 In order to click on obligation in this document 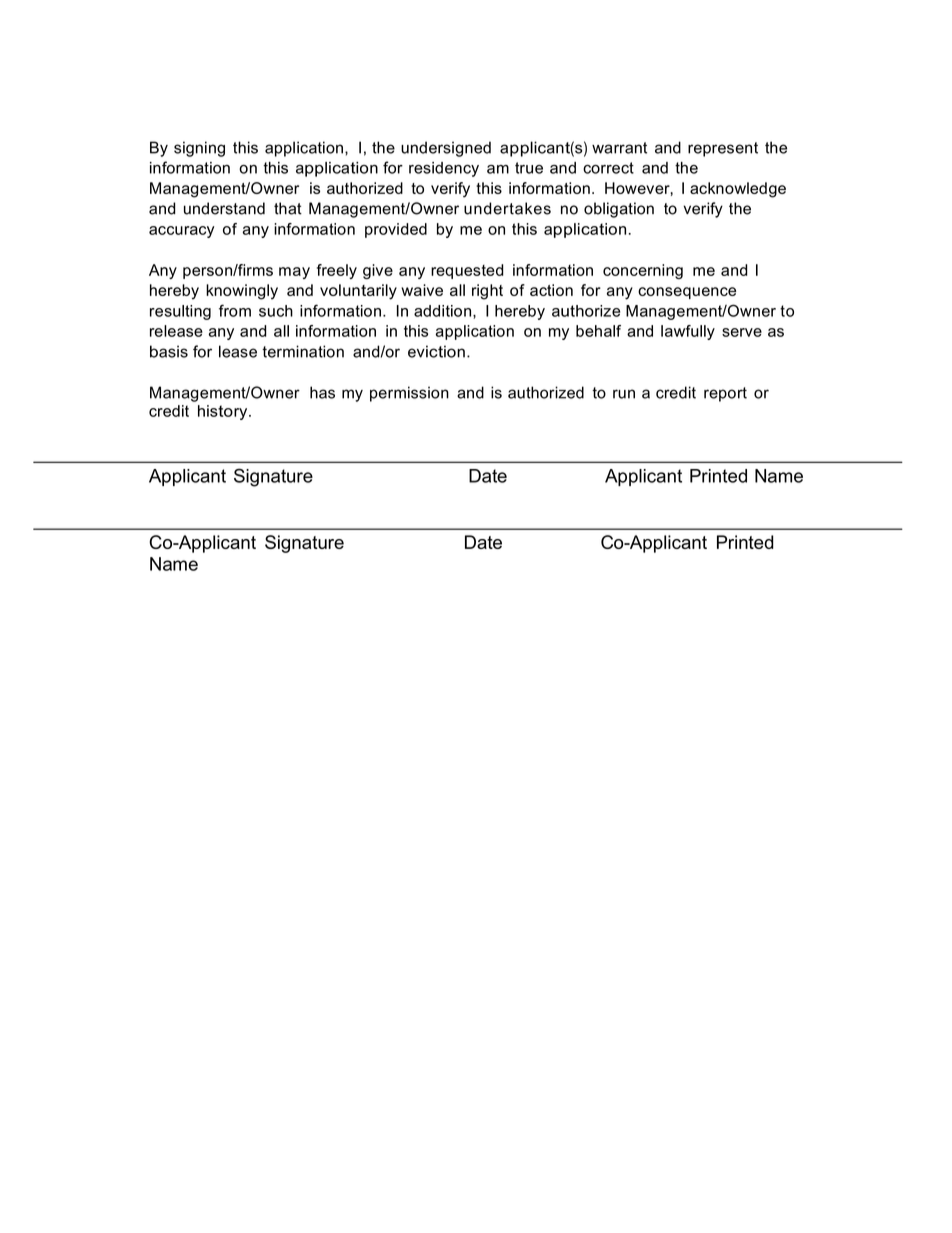, I will do `click(619, 210)`.
